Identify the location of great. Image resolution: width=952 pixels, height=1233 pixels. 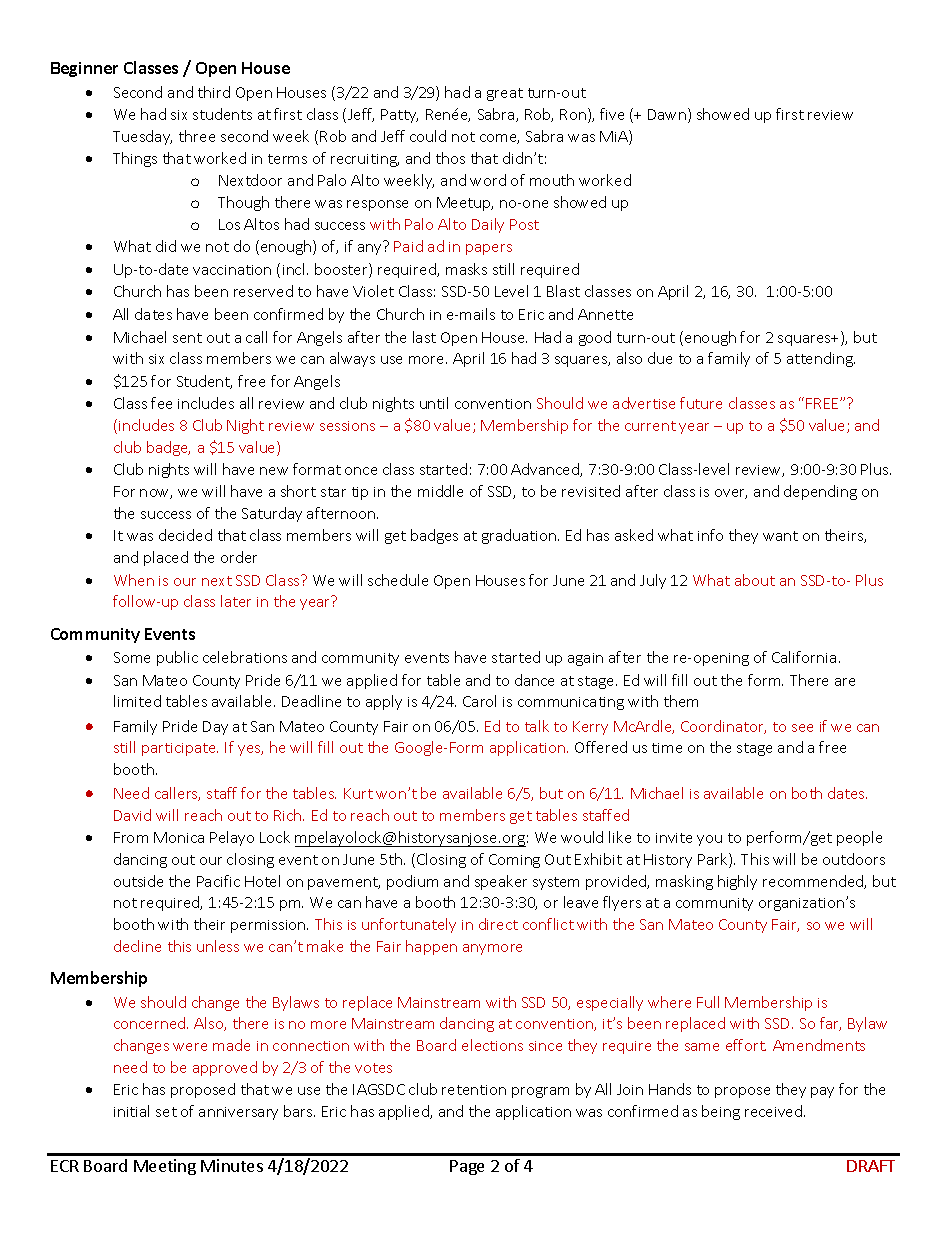
(505, 94).
